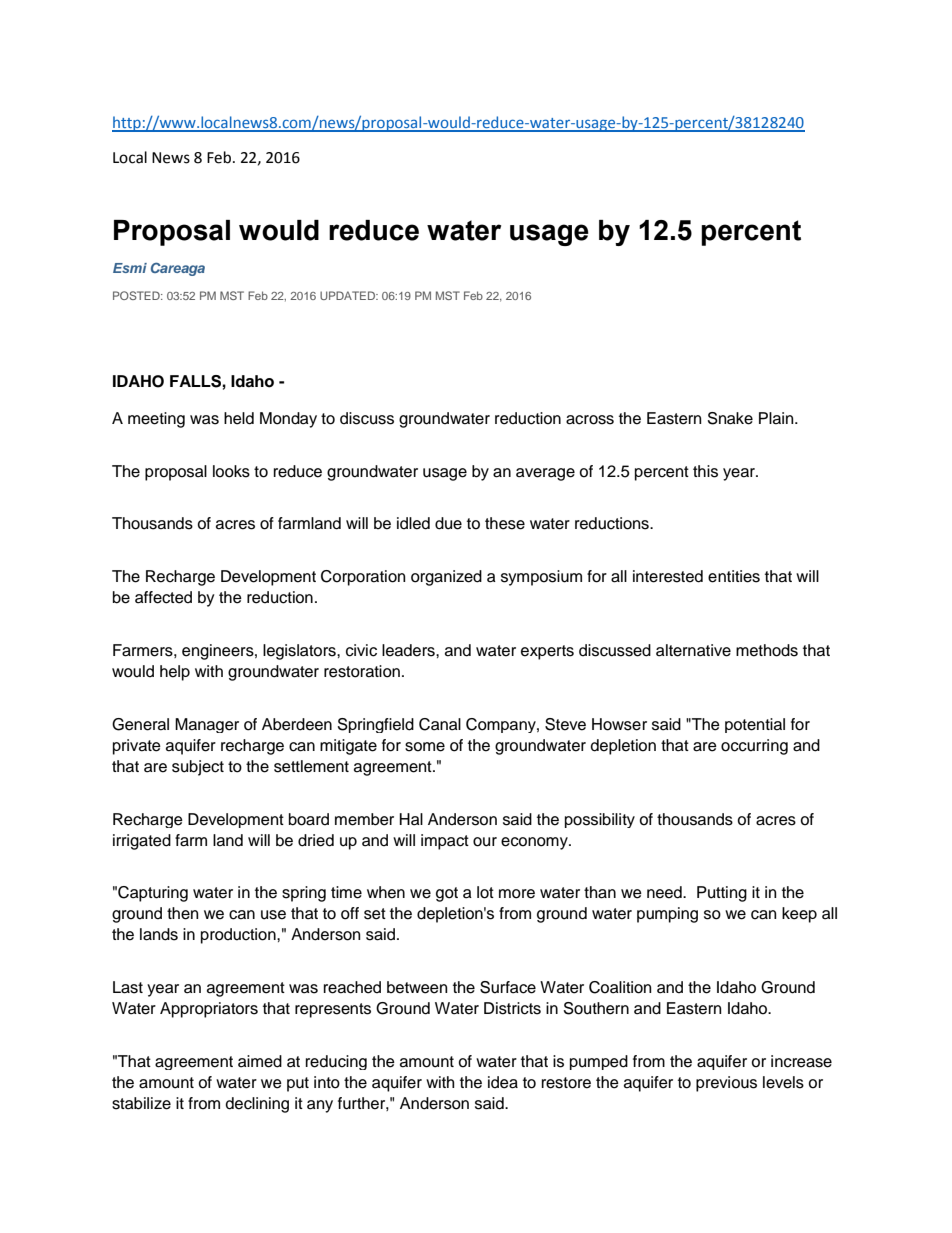 The image size is (952, 1233). I want to click on potential, so click(755, 725).
